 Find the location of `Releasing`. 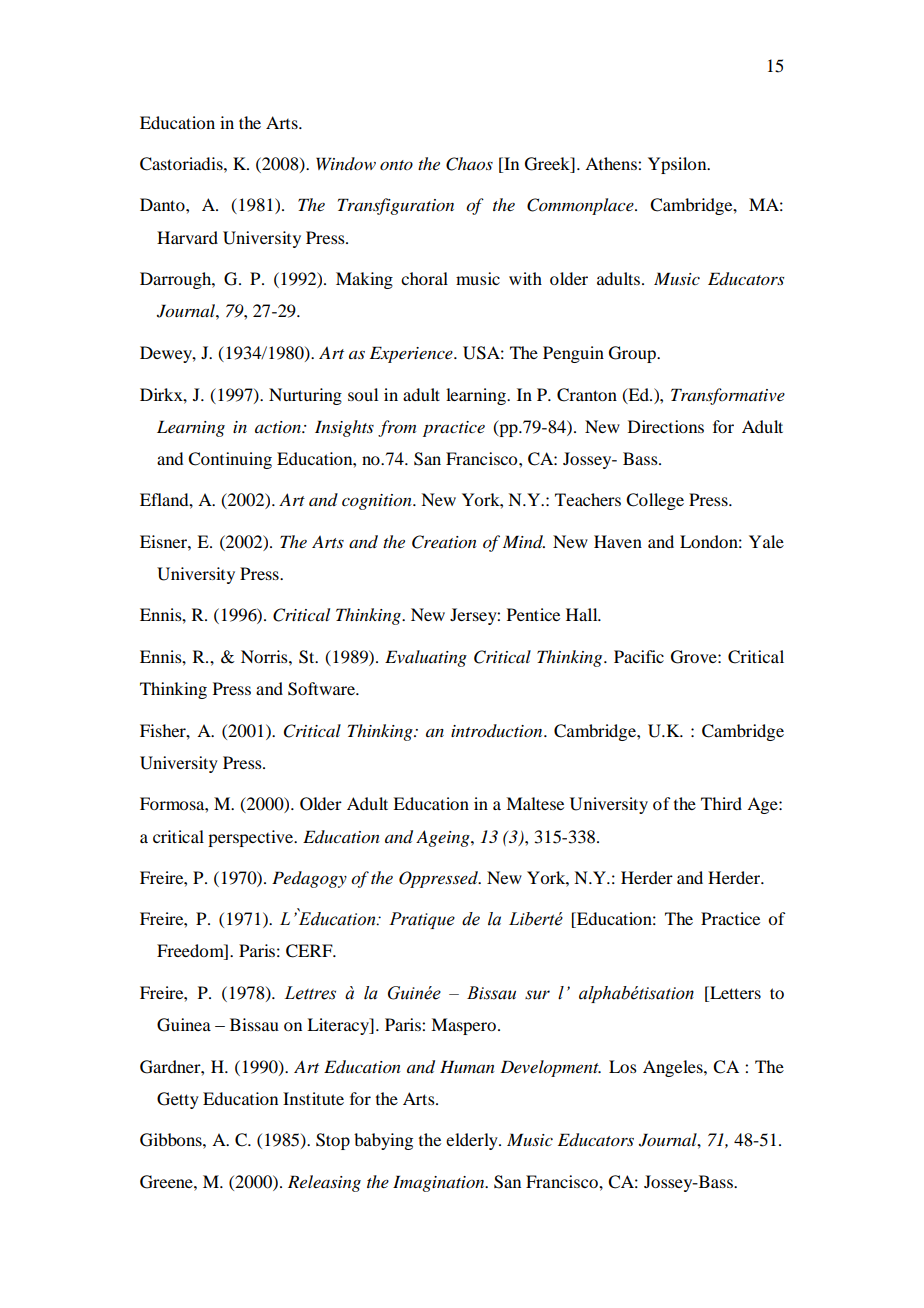

Releasing is located at coordinates (324, 1183).
